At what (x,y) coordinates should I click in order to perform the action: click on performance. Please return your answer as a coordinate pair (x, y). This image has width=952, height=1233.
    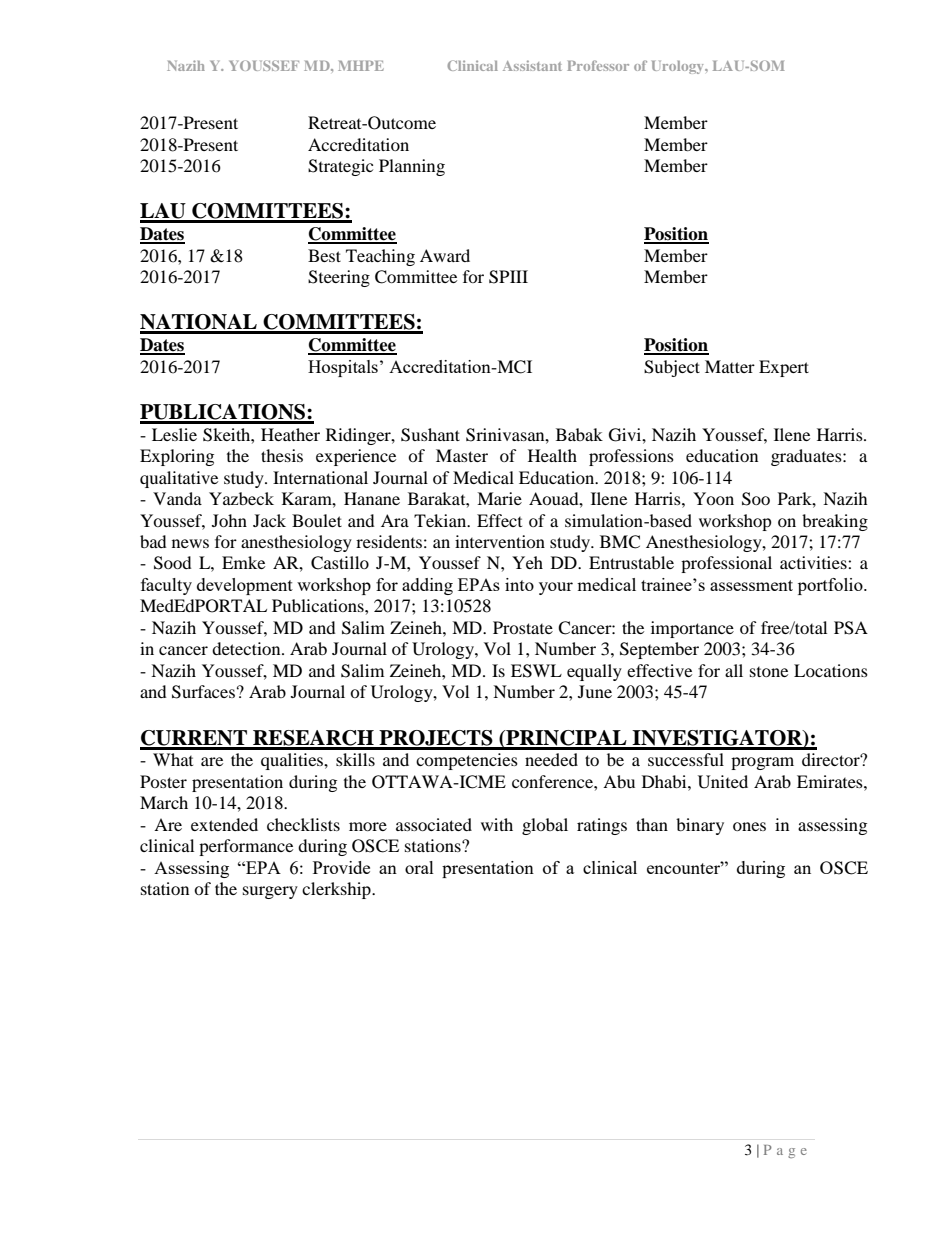
    Looking at the image, I should click on (246, 847).
